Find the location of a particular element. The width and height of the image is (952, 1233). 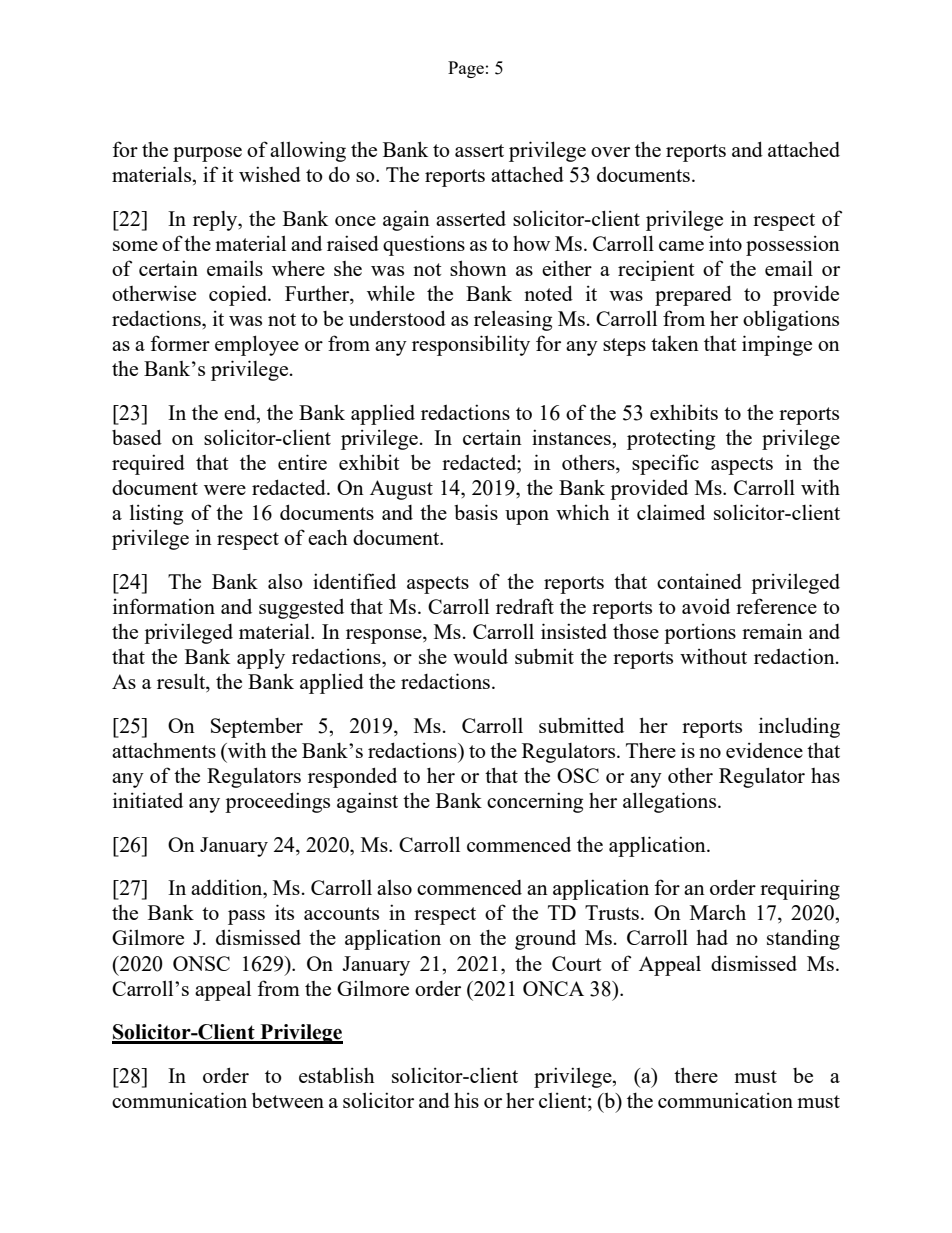

his is located at coordinates (466, 1100).
